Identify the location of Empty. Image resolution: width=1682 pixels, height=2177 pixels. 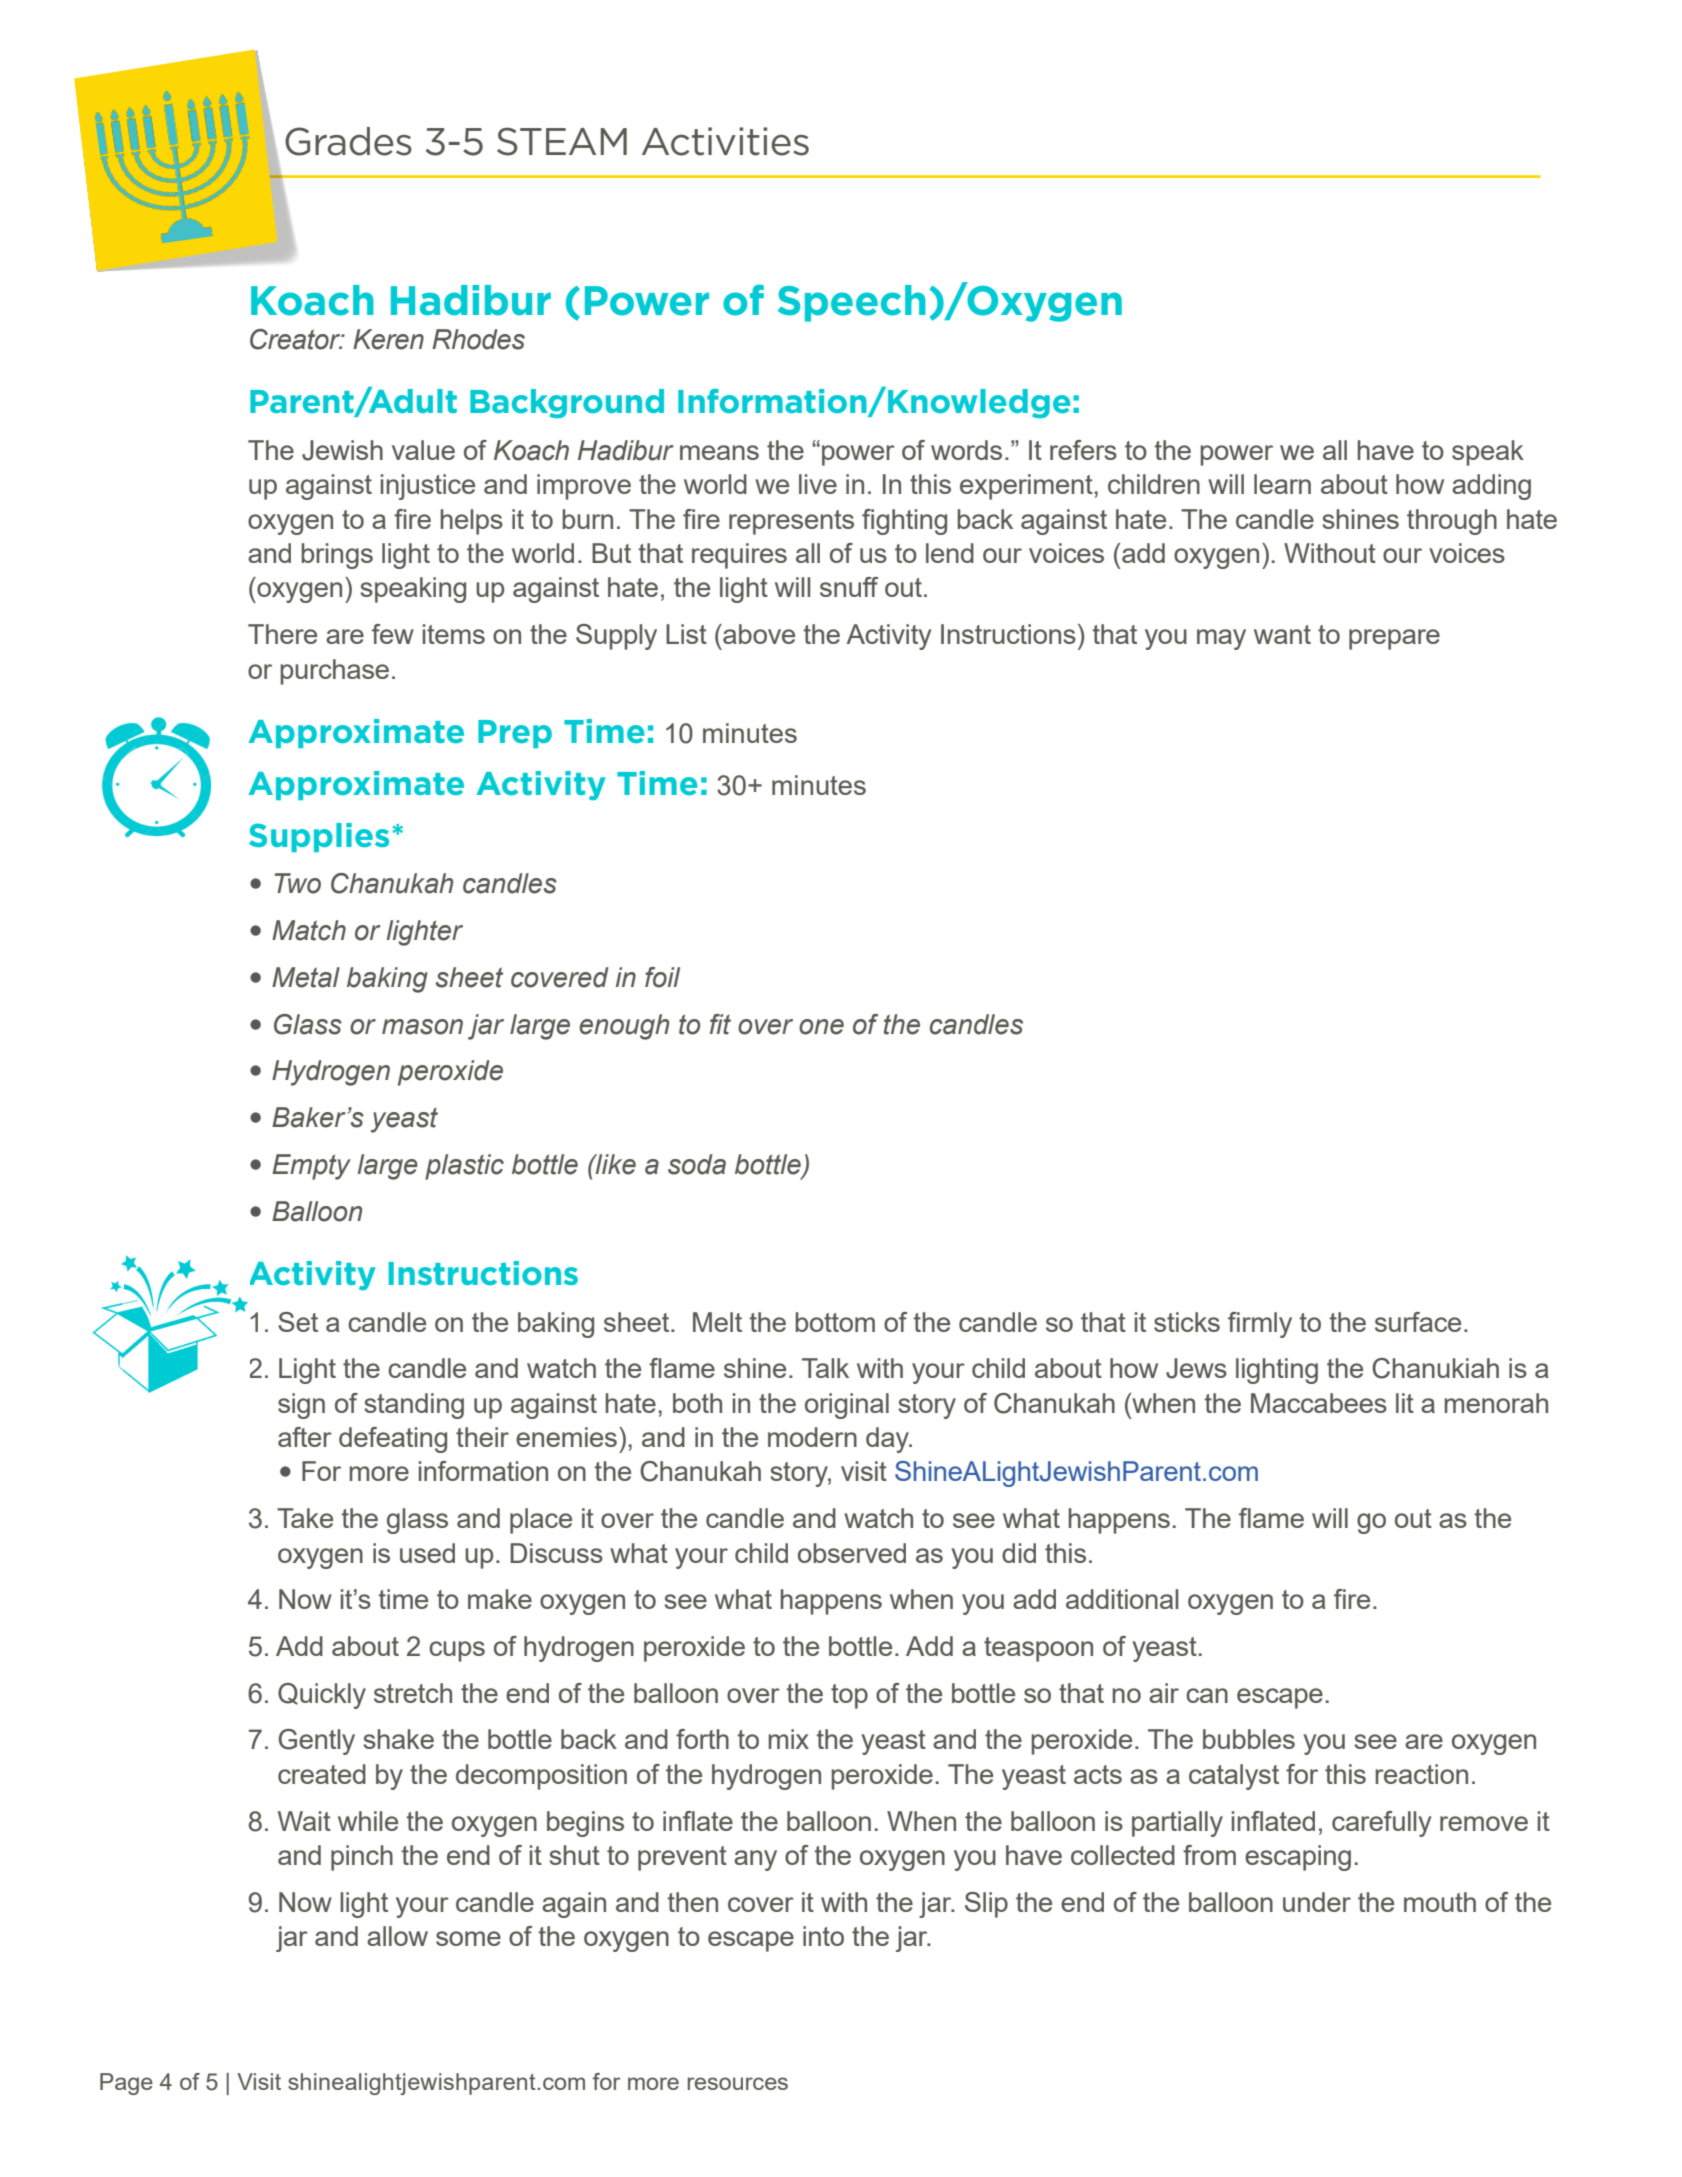
(311, 1167).
